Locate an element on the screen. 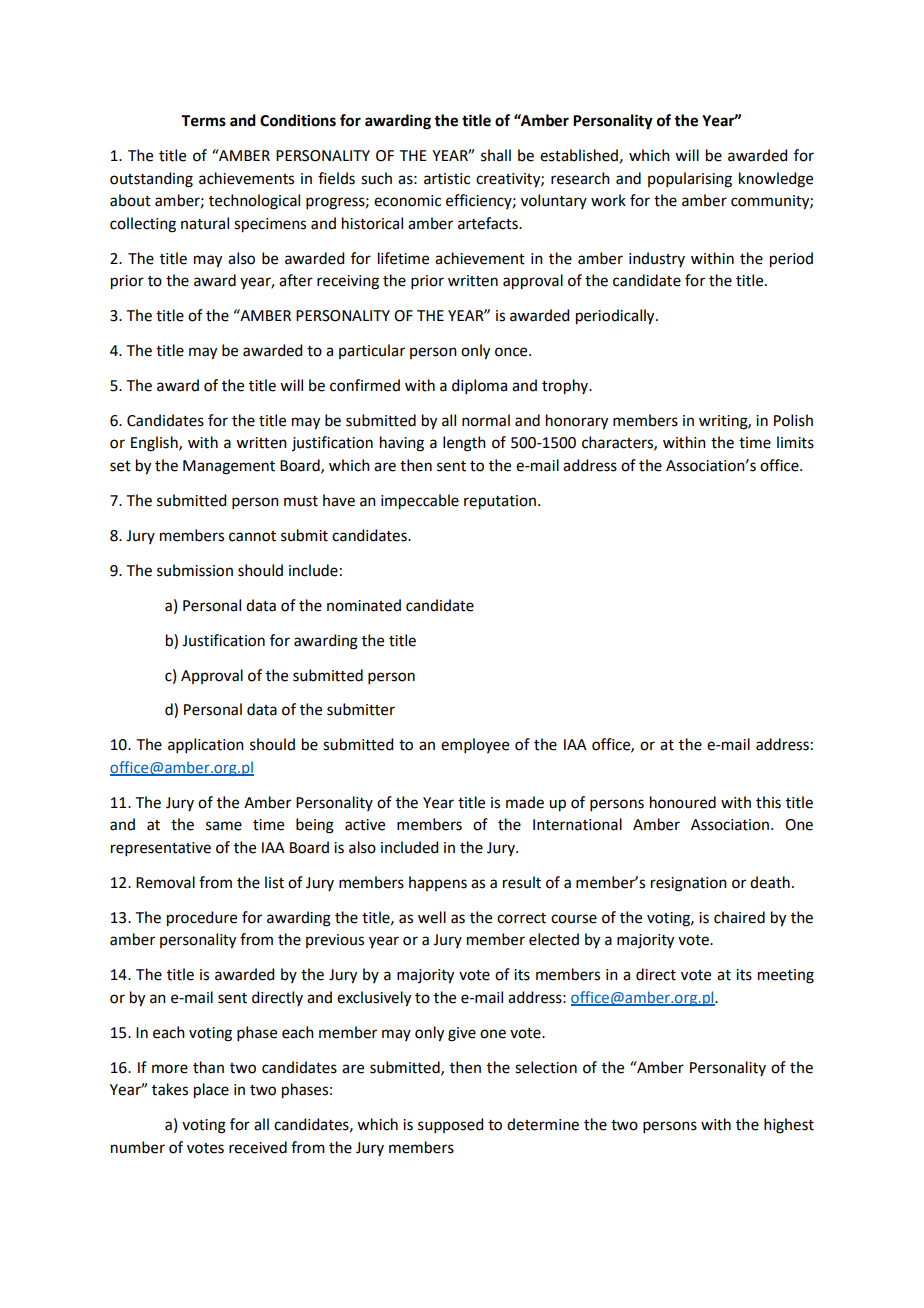 This screenshot has width=924, height=1308. artistic is located at coordinates (447, 179).
